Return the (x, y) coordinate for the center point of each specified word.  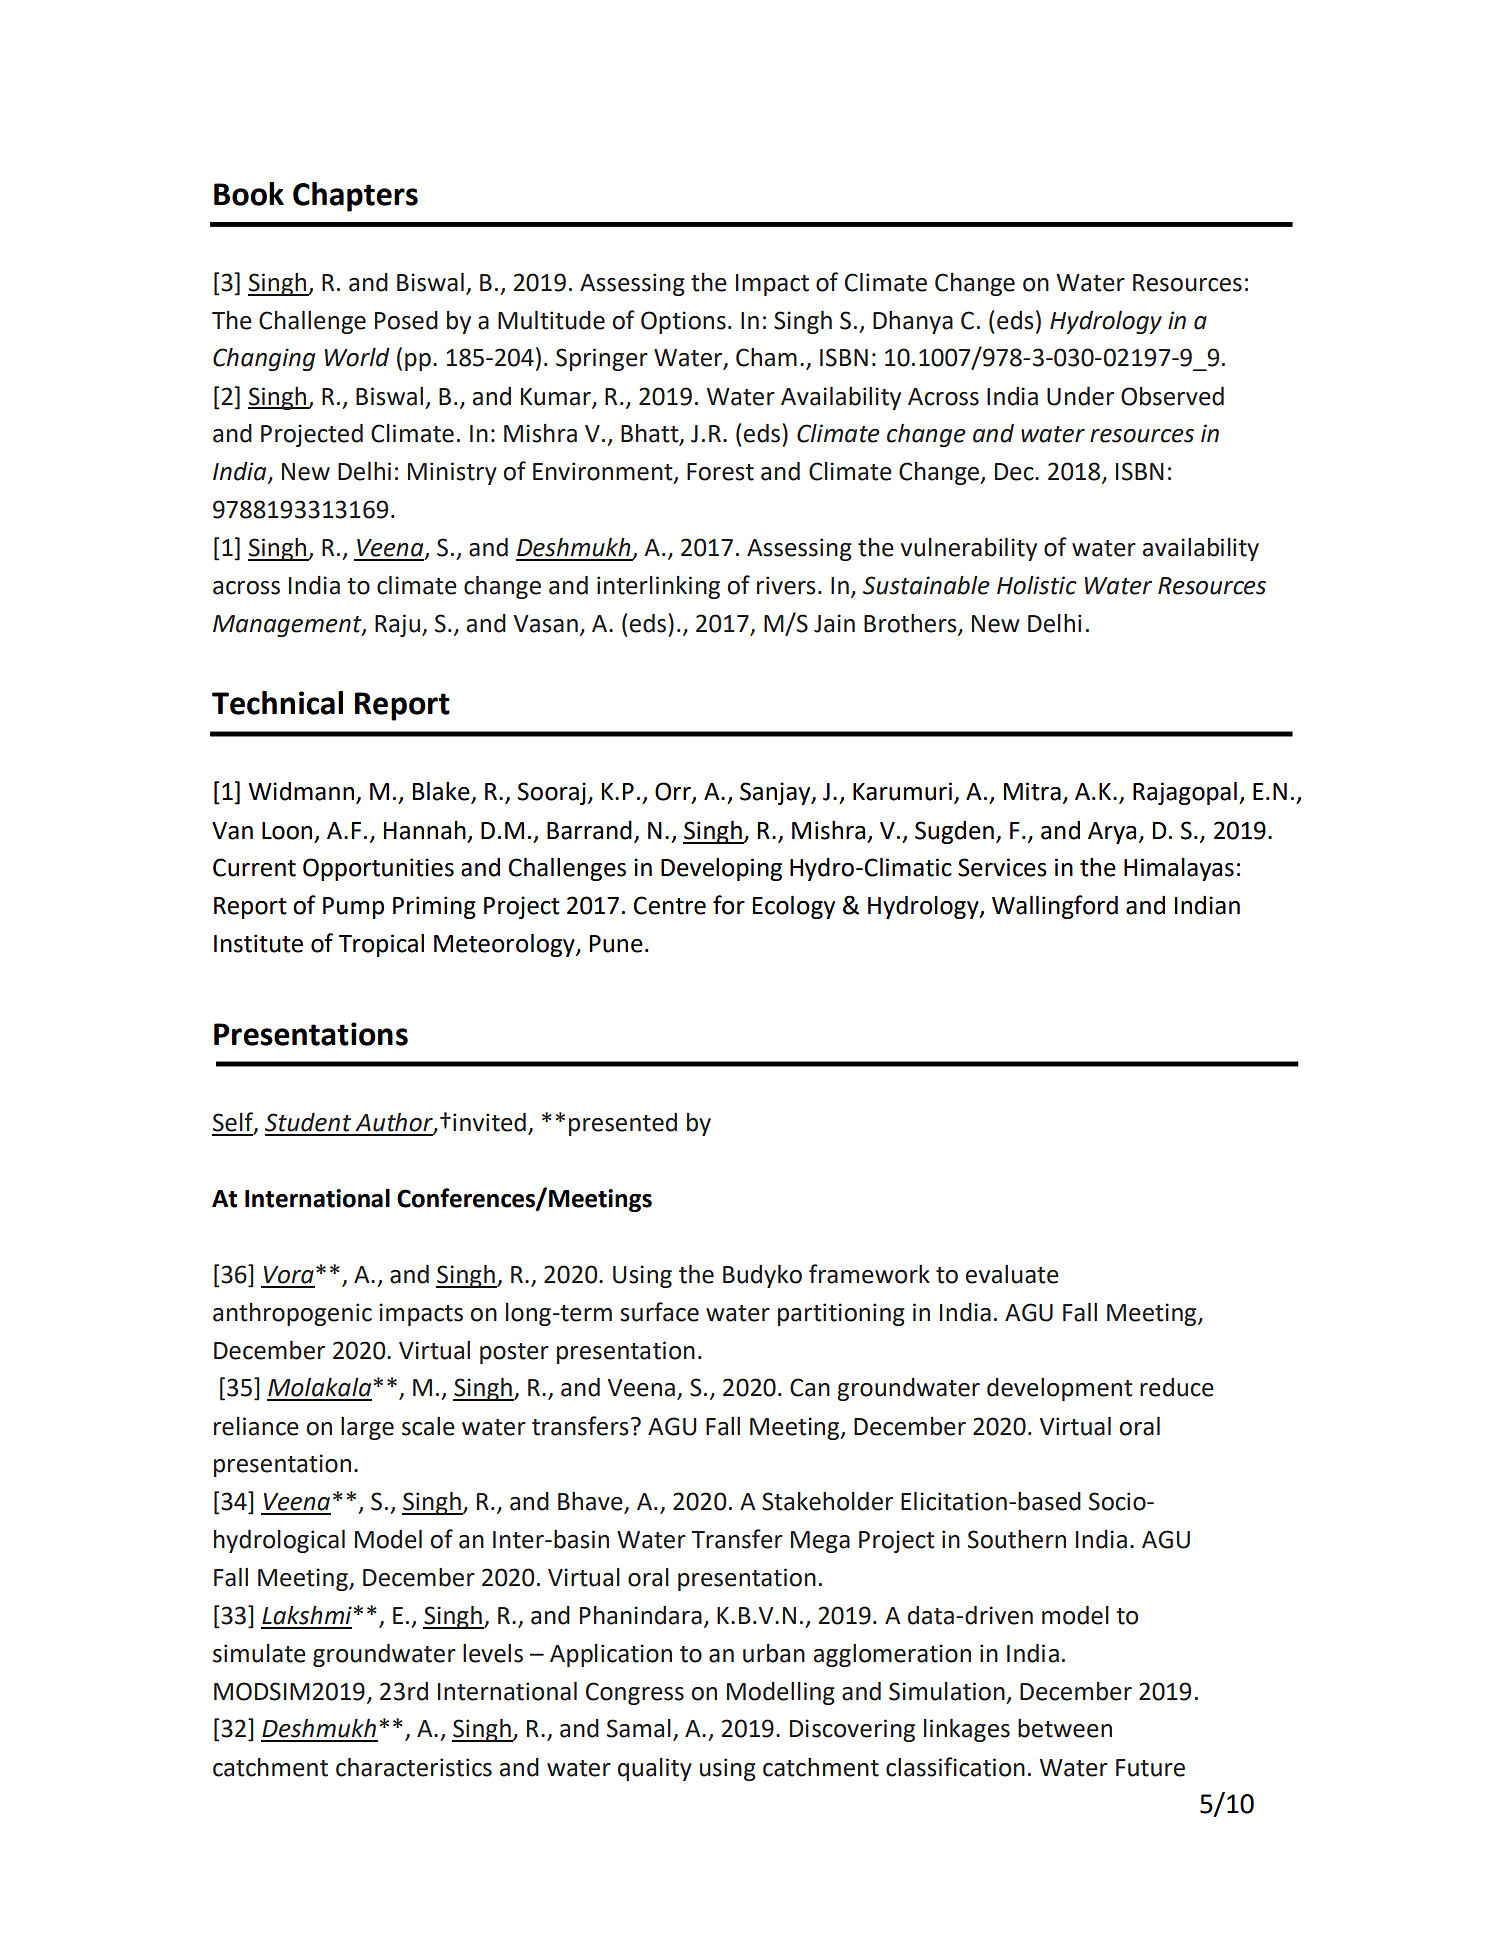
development (1060, 1389)
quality (655, 1769)
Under (1080, 396)
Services (1002, 867)
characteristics (414, 1767)
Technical (277, 703)
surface (659, 1312)
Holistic (1037, 585)
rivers (786, 585)
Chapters (355, 197)
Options (683, 322)
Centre (670, 905)
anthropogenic (292, 1314)
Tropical (381, 945)
